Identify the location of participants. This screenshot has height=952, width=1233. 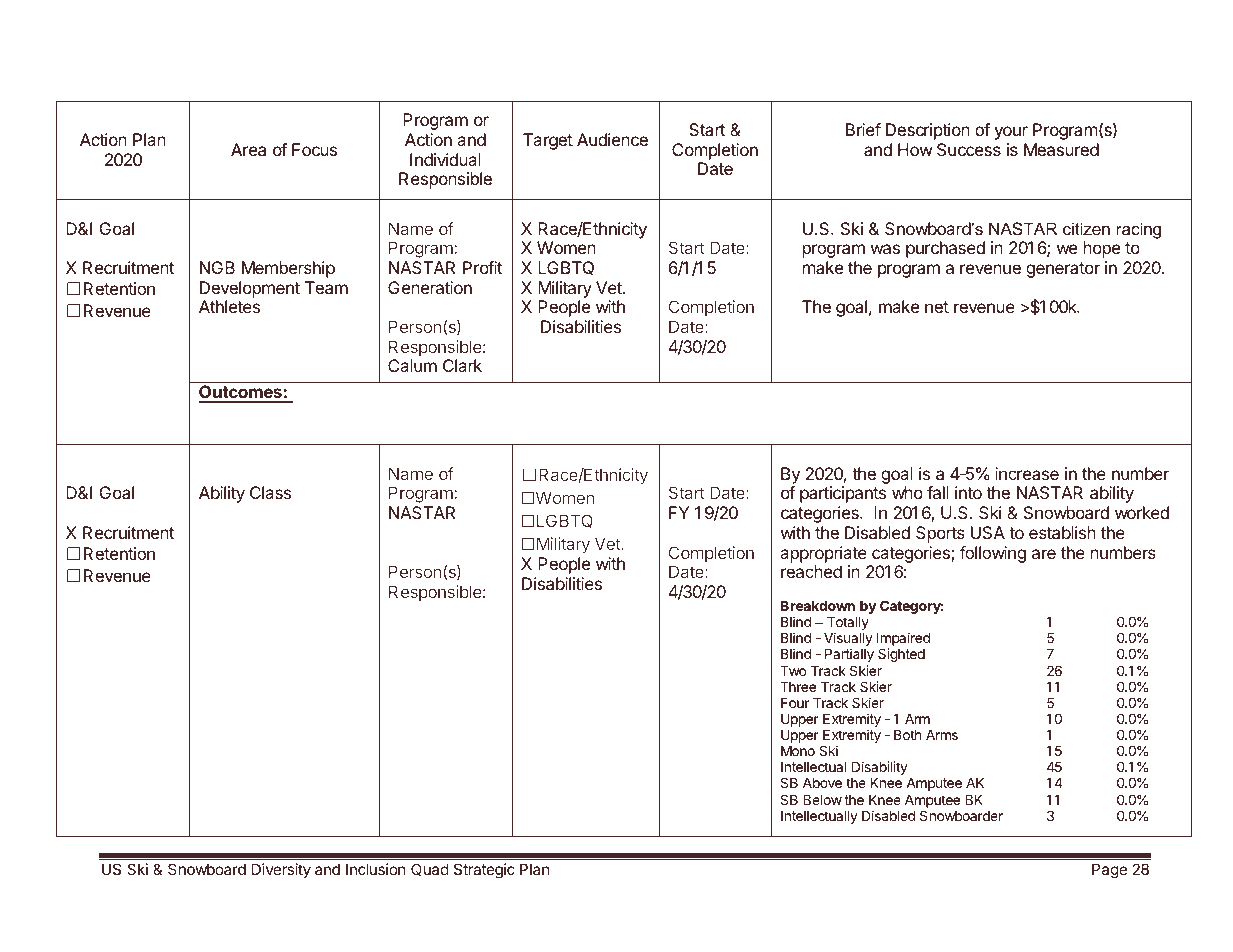
(843, 494).
